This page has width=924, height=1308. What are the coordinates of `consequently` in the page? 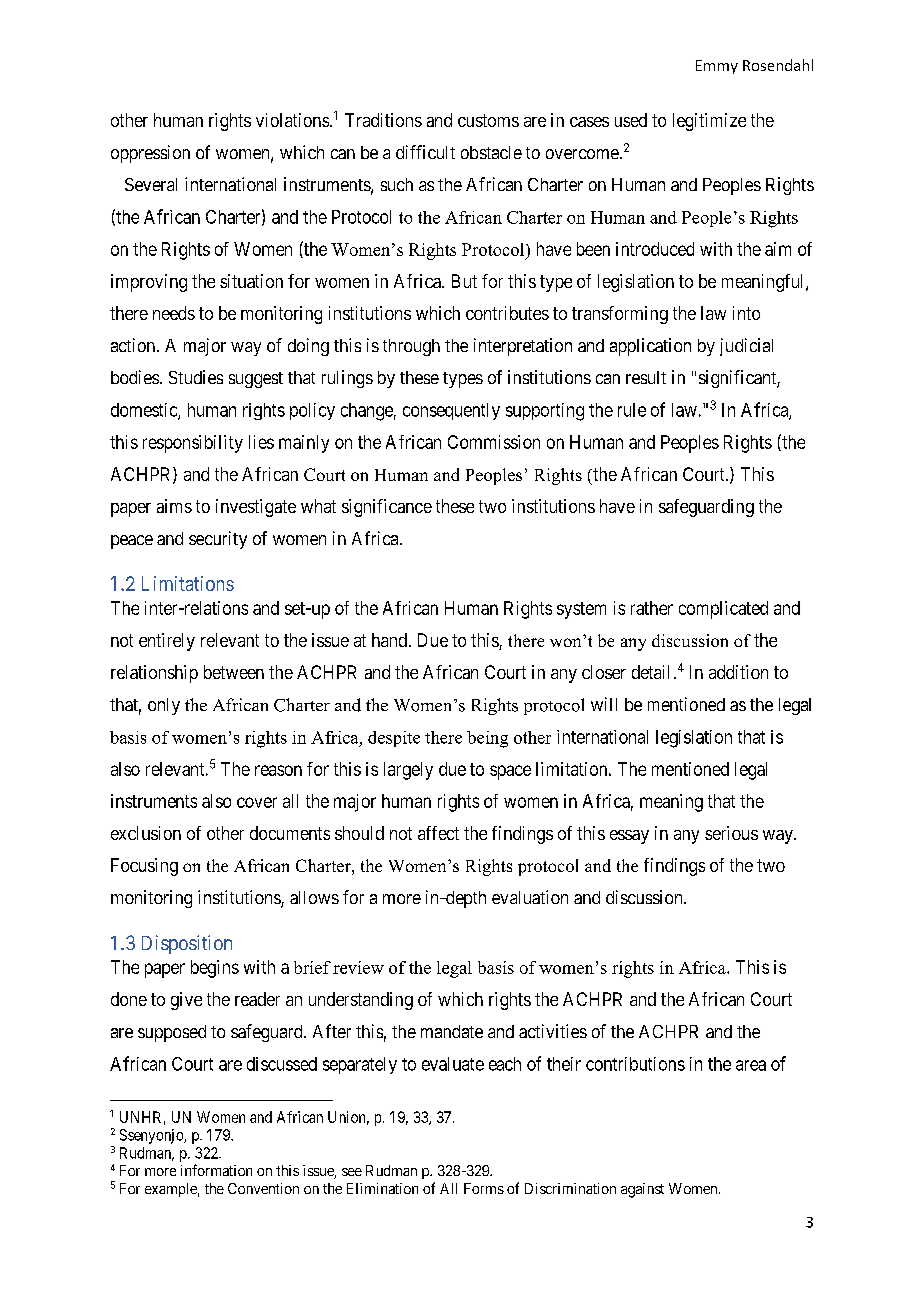 It's located at (451, 411).
